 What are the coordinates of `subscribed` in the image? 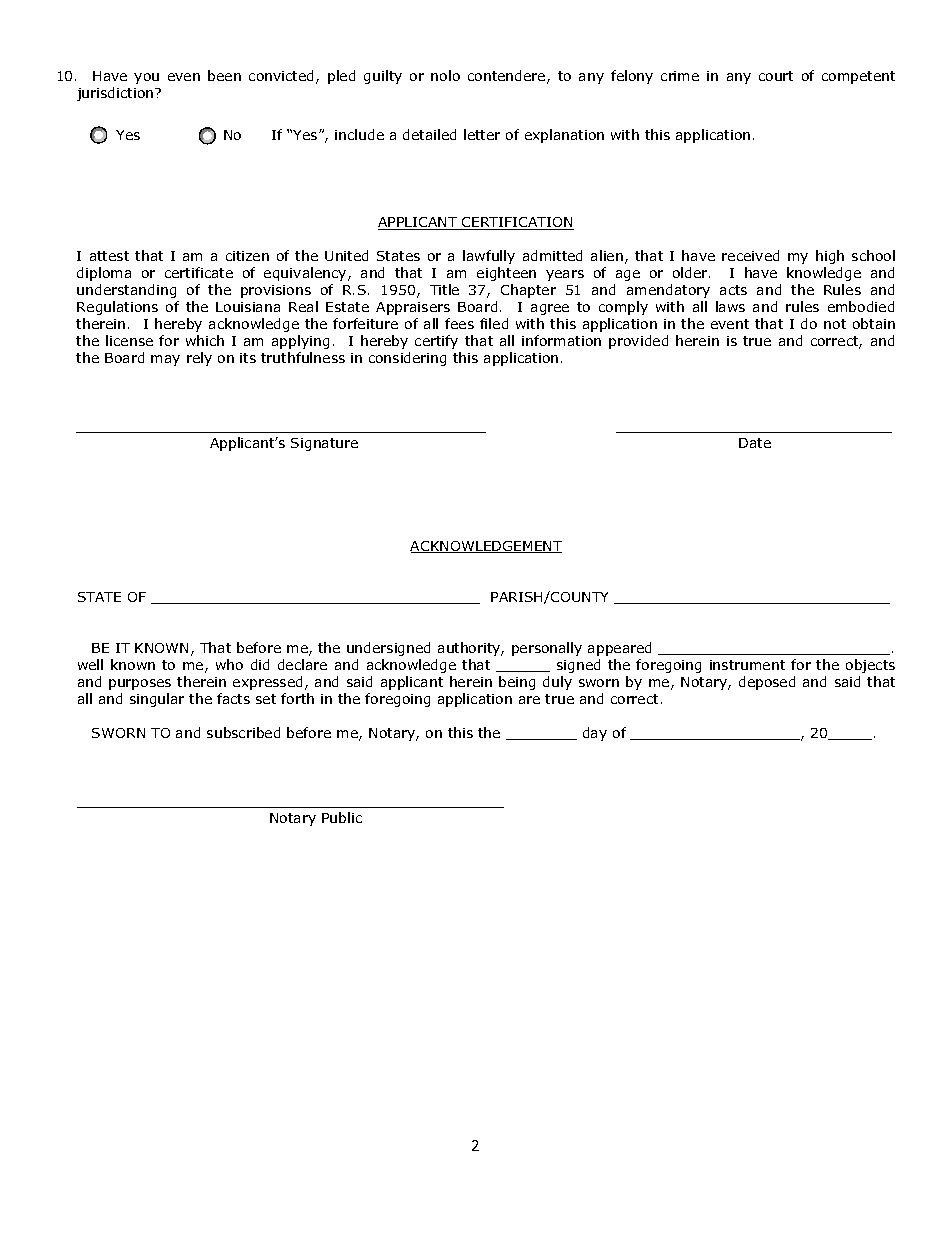 It's located at (243, 732).
